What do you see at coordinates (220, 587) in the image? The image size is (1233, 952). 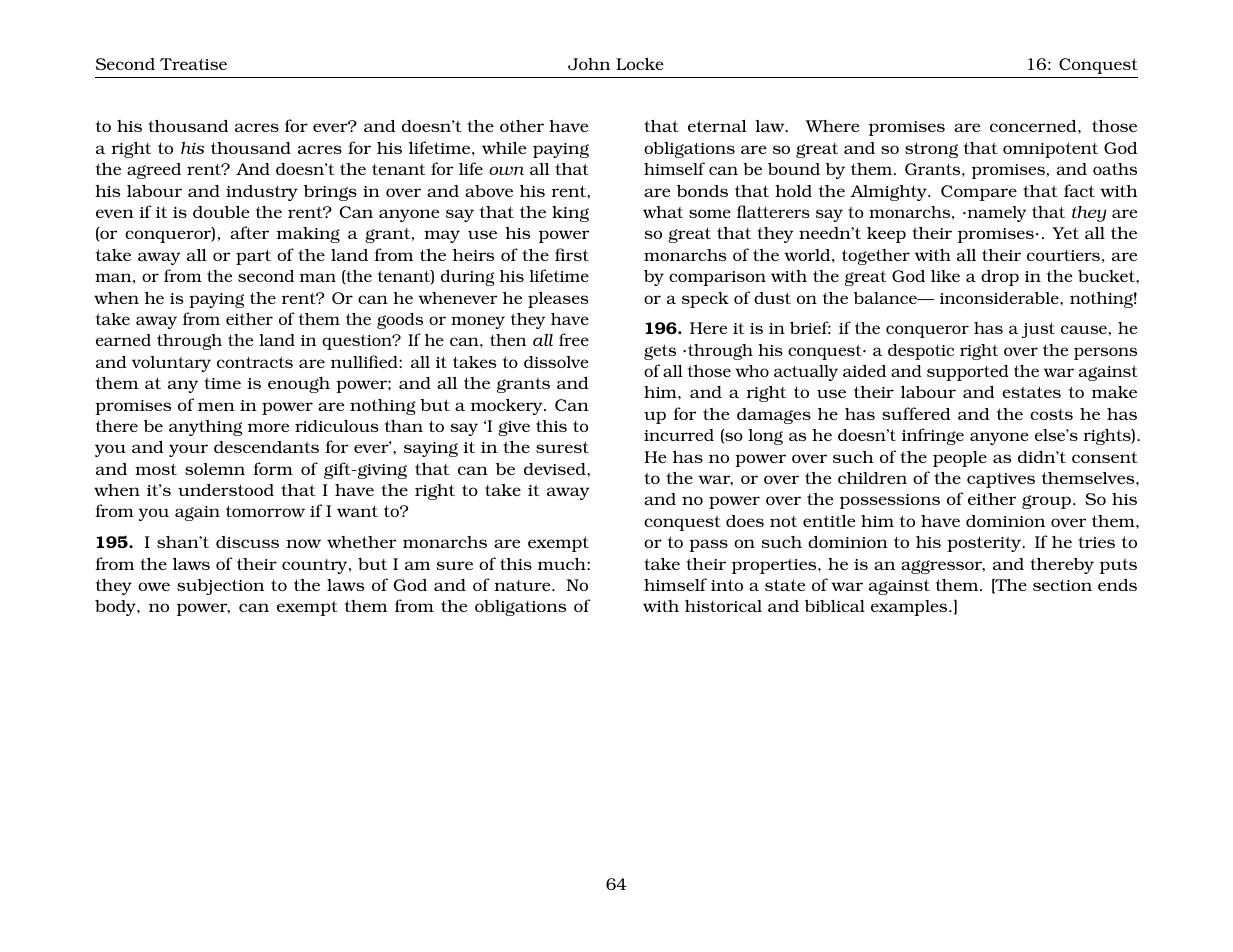 I see `subjection` at bounding box center [220, 587].
